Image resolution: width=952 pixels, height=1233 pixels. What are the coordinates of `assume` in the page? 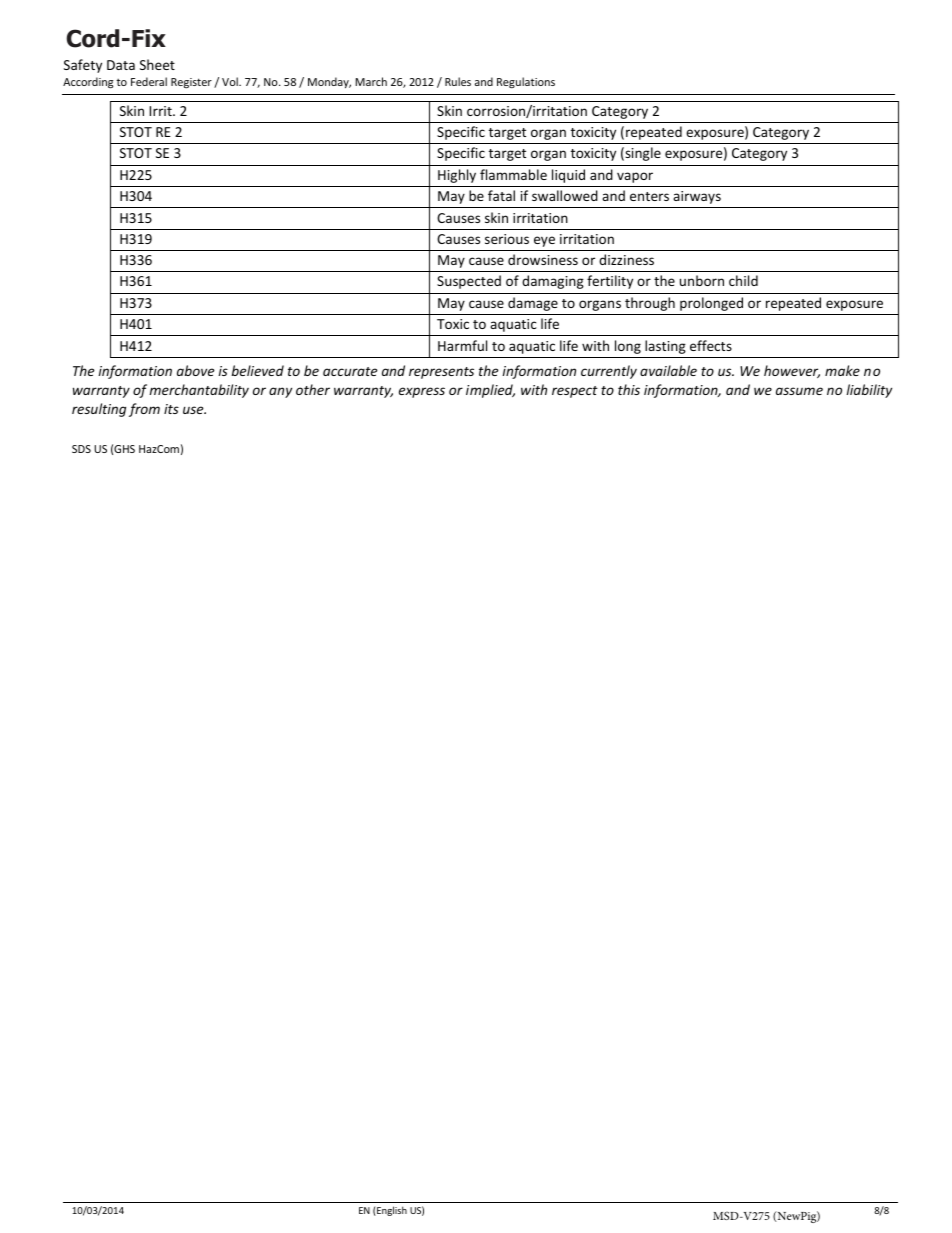 It's located at (799, 391).
